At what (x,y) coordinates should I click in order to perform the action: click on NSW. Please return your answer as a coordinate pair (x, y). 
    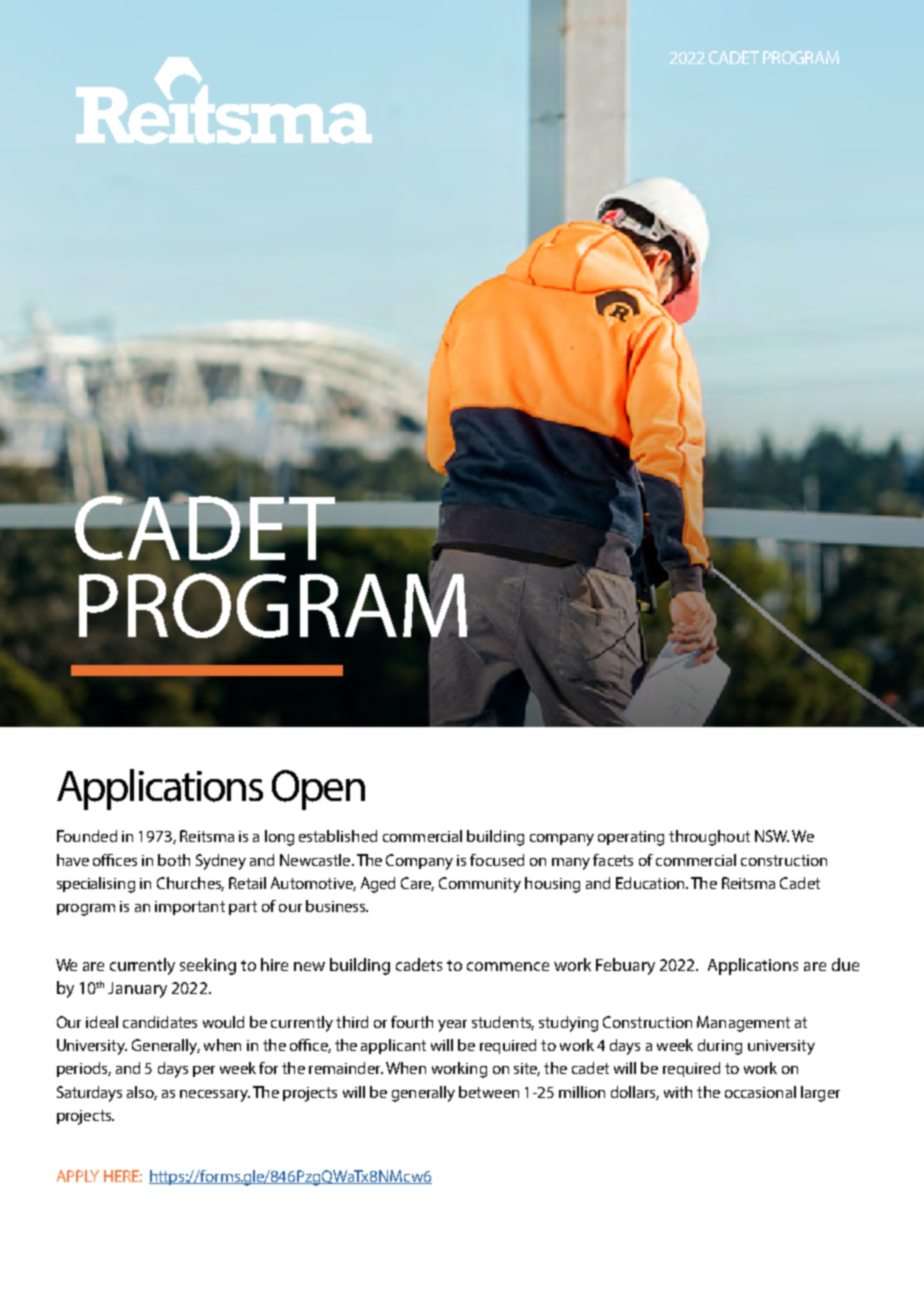
    Looking at the image, I should click on (772, 836).
